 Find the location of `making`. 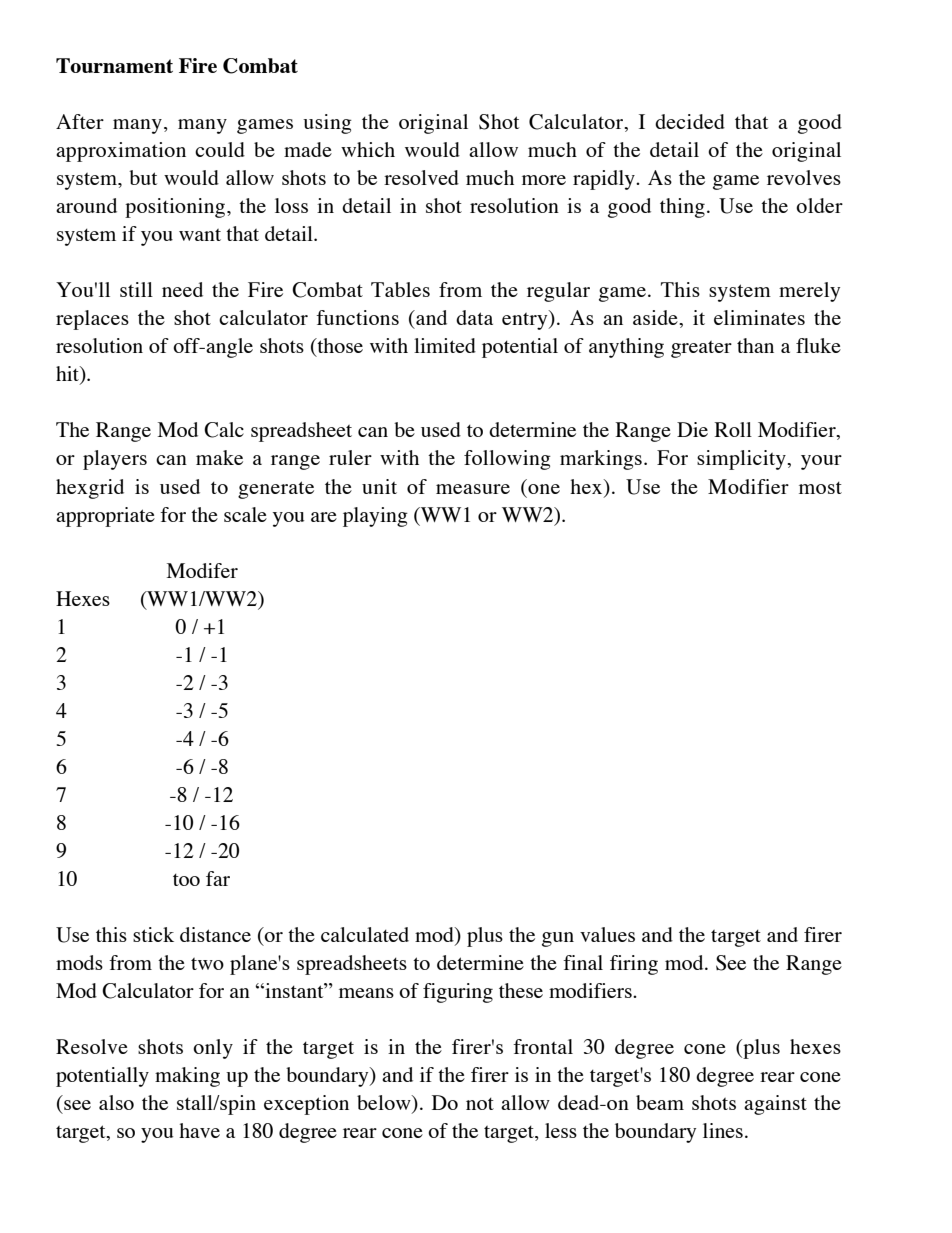

making is located at coordinates (187, 1077).
